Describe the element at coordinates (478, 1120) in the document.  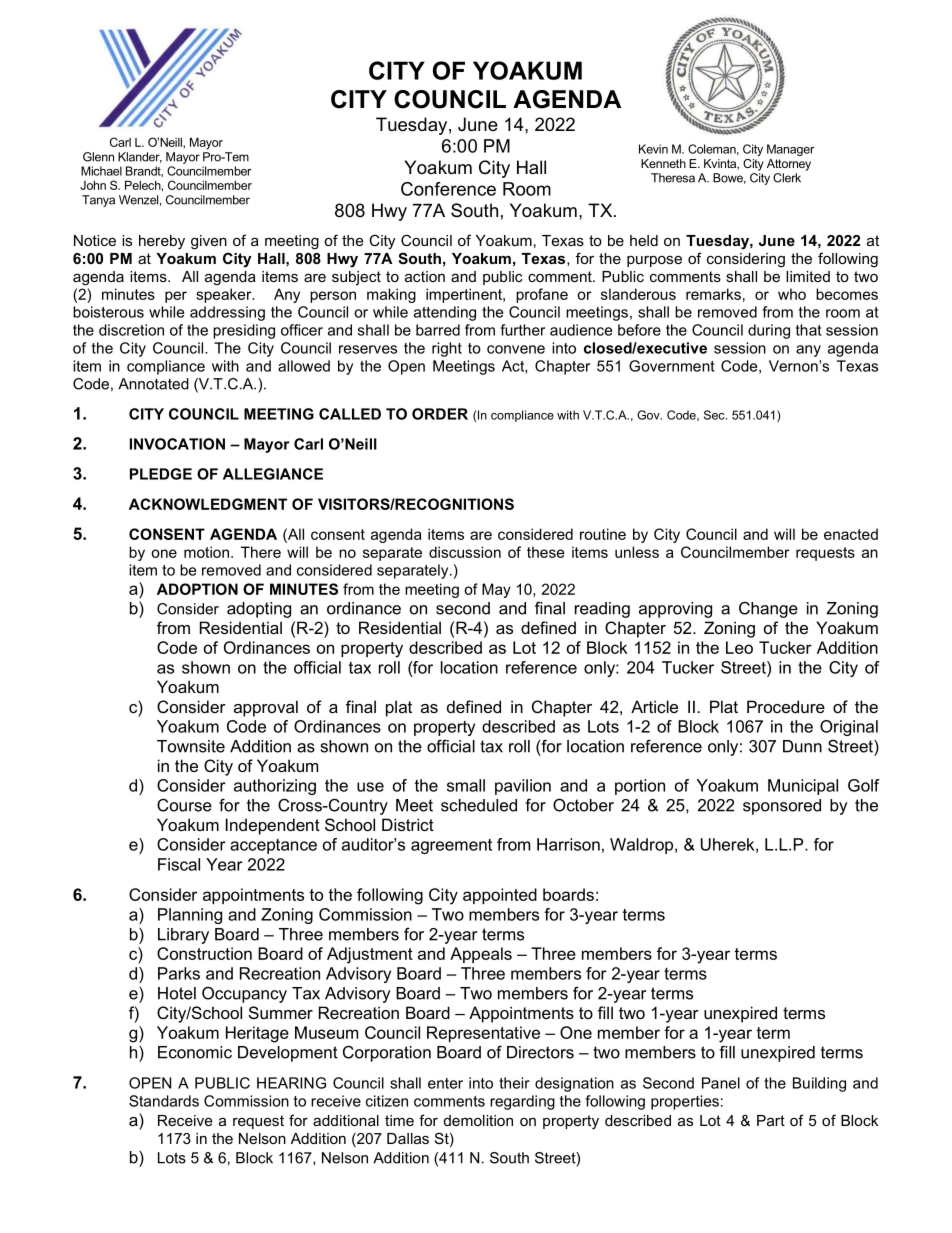
I see `demolition` at that location.
